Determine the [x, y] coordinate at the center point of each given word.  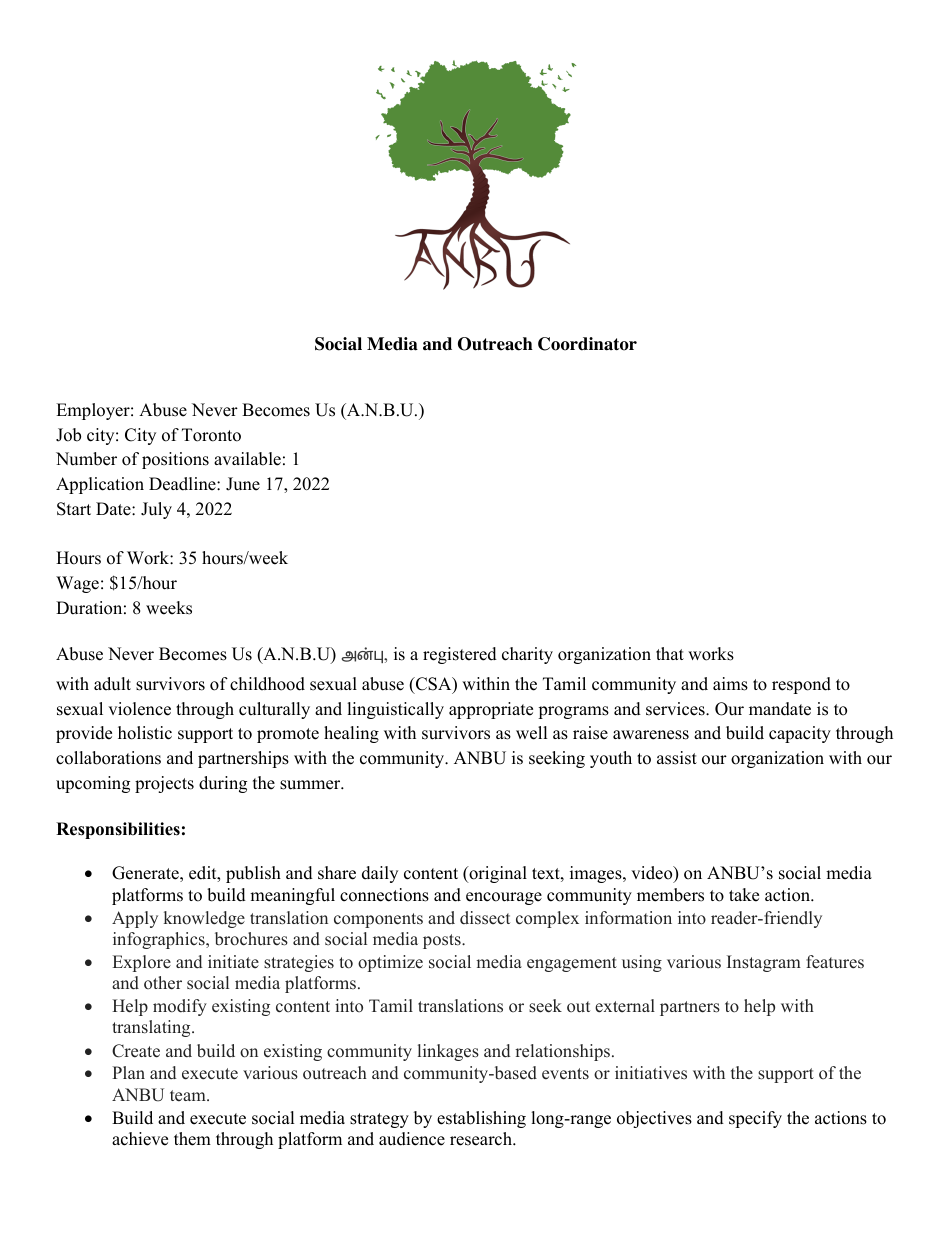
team [189, 1096]
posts [443, 941]
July [156, 510]
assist [677, 758]
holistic [145, 733]
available [247, 459]
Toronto [211, 435]
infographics [160, 940]
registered [460, 655]
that [670, 653]
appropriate [491, 710]
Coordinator [587, 344]
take [744, 895]
